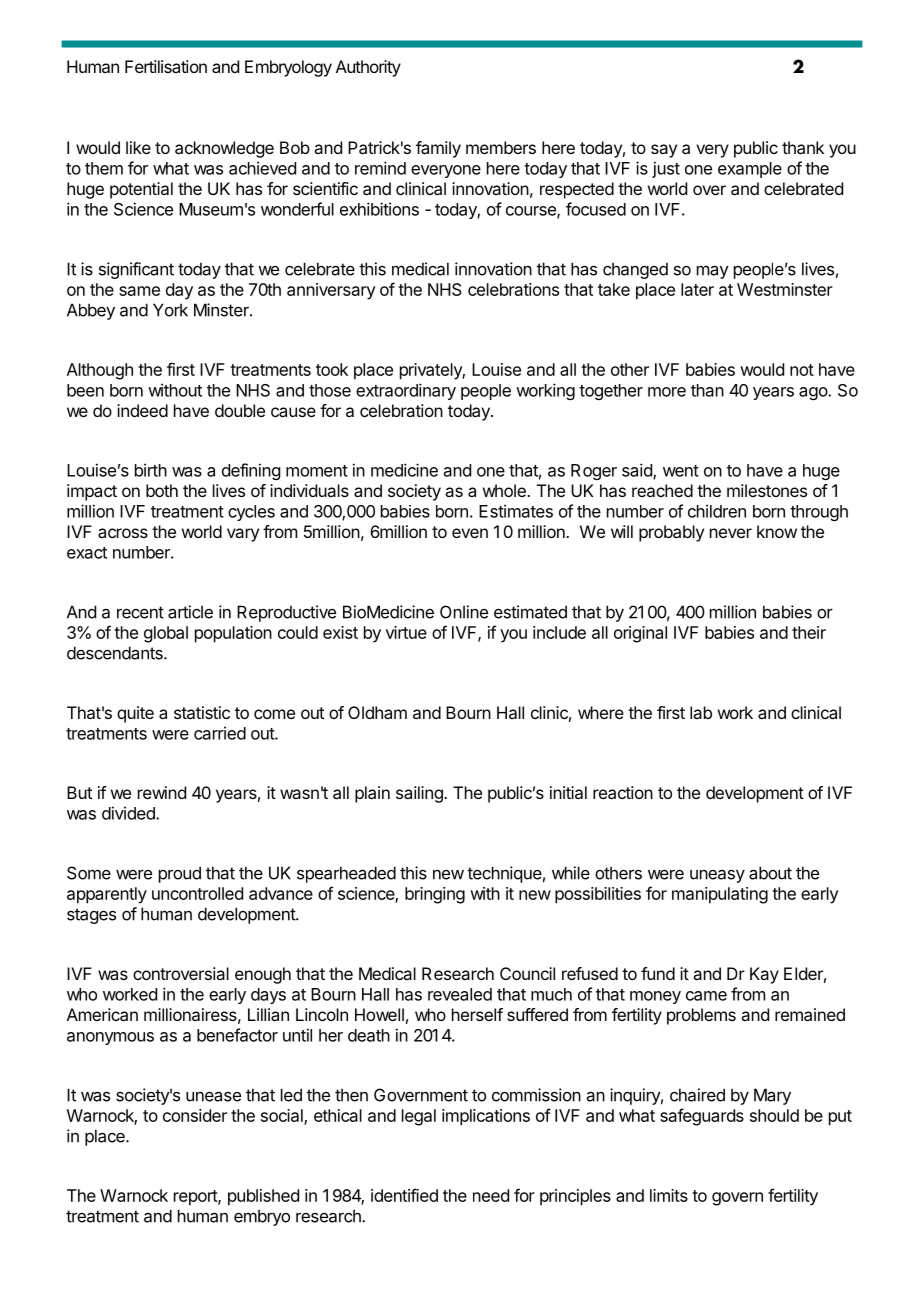 This page has width=924, height=1308. Describe the element at coordinates (767, 490) in the page. I see `milestones` at that location.
